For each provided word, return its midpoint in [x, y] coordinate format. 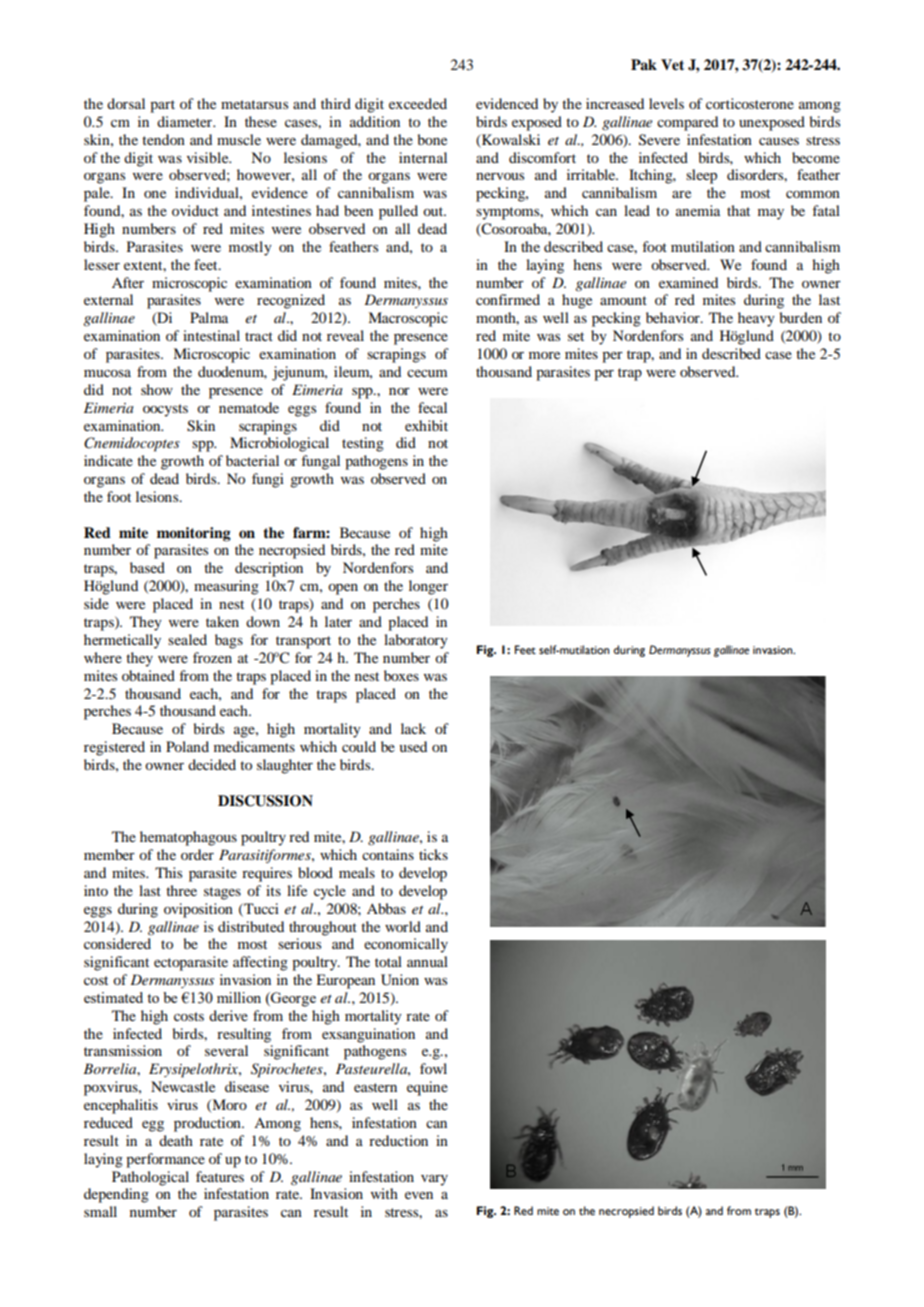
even [419, 1195]
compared [687, 123]
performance [165, 1160]
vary [434, 1180]
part [162, 106]
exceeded [418, 103]
